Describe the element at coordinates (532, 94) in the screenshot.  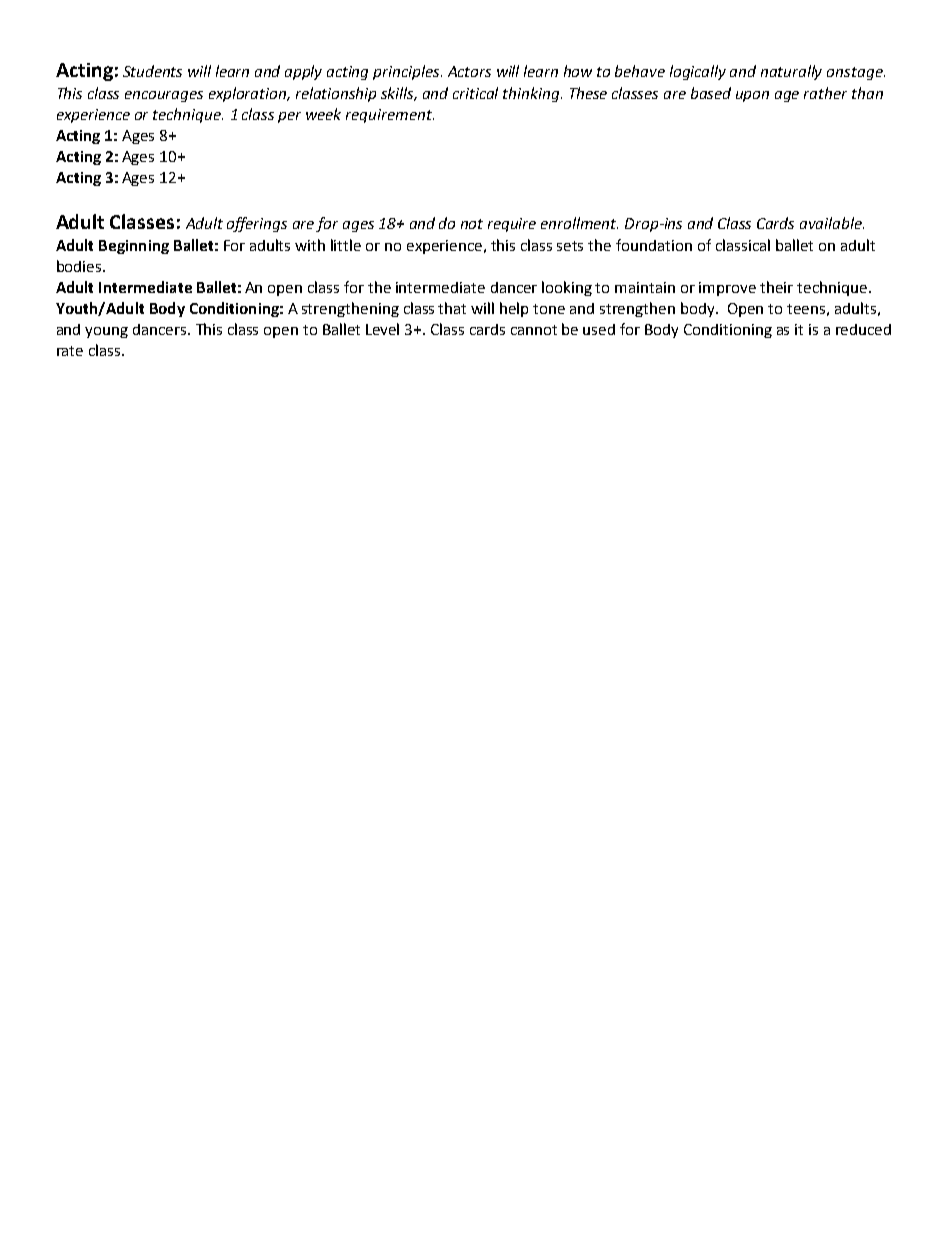
I see `thinking` at that location.
